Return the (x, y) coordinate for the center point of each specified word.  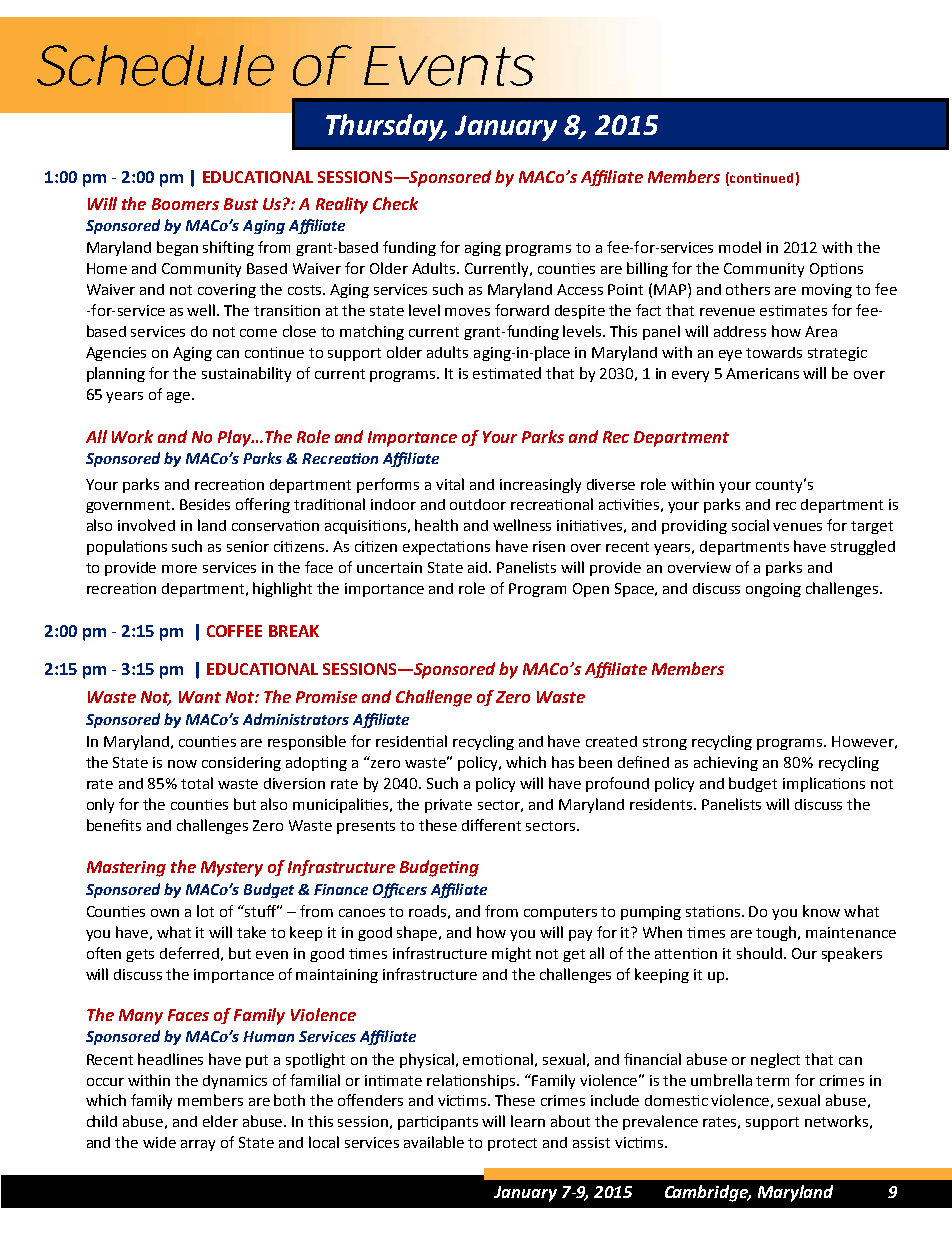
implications (824, 784)
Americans (762, 373)
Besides (205, 504)
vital (450, 484)
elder (220, 1121)
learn (528, 1121)
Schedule (150, 65)
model (740, 247)
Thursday (386, 127)
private (448, 806)
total (197, 783)
